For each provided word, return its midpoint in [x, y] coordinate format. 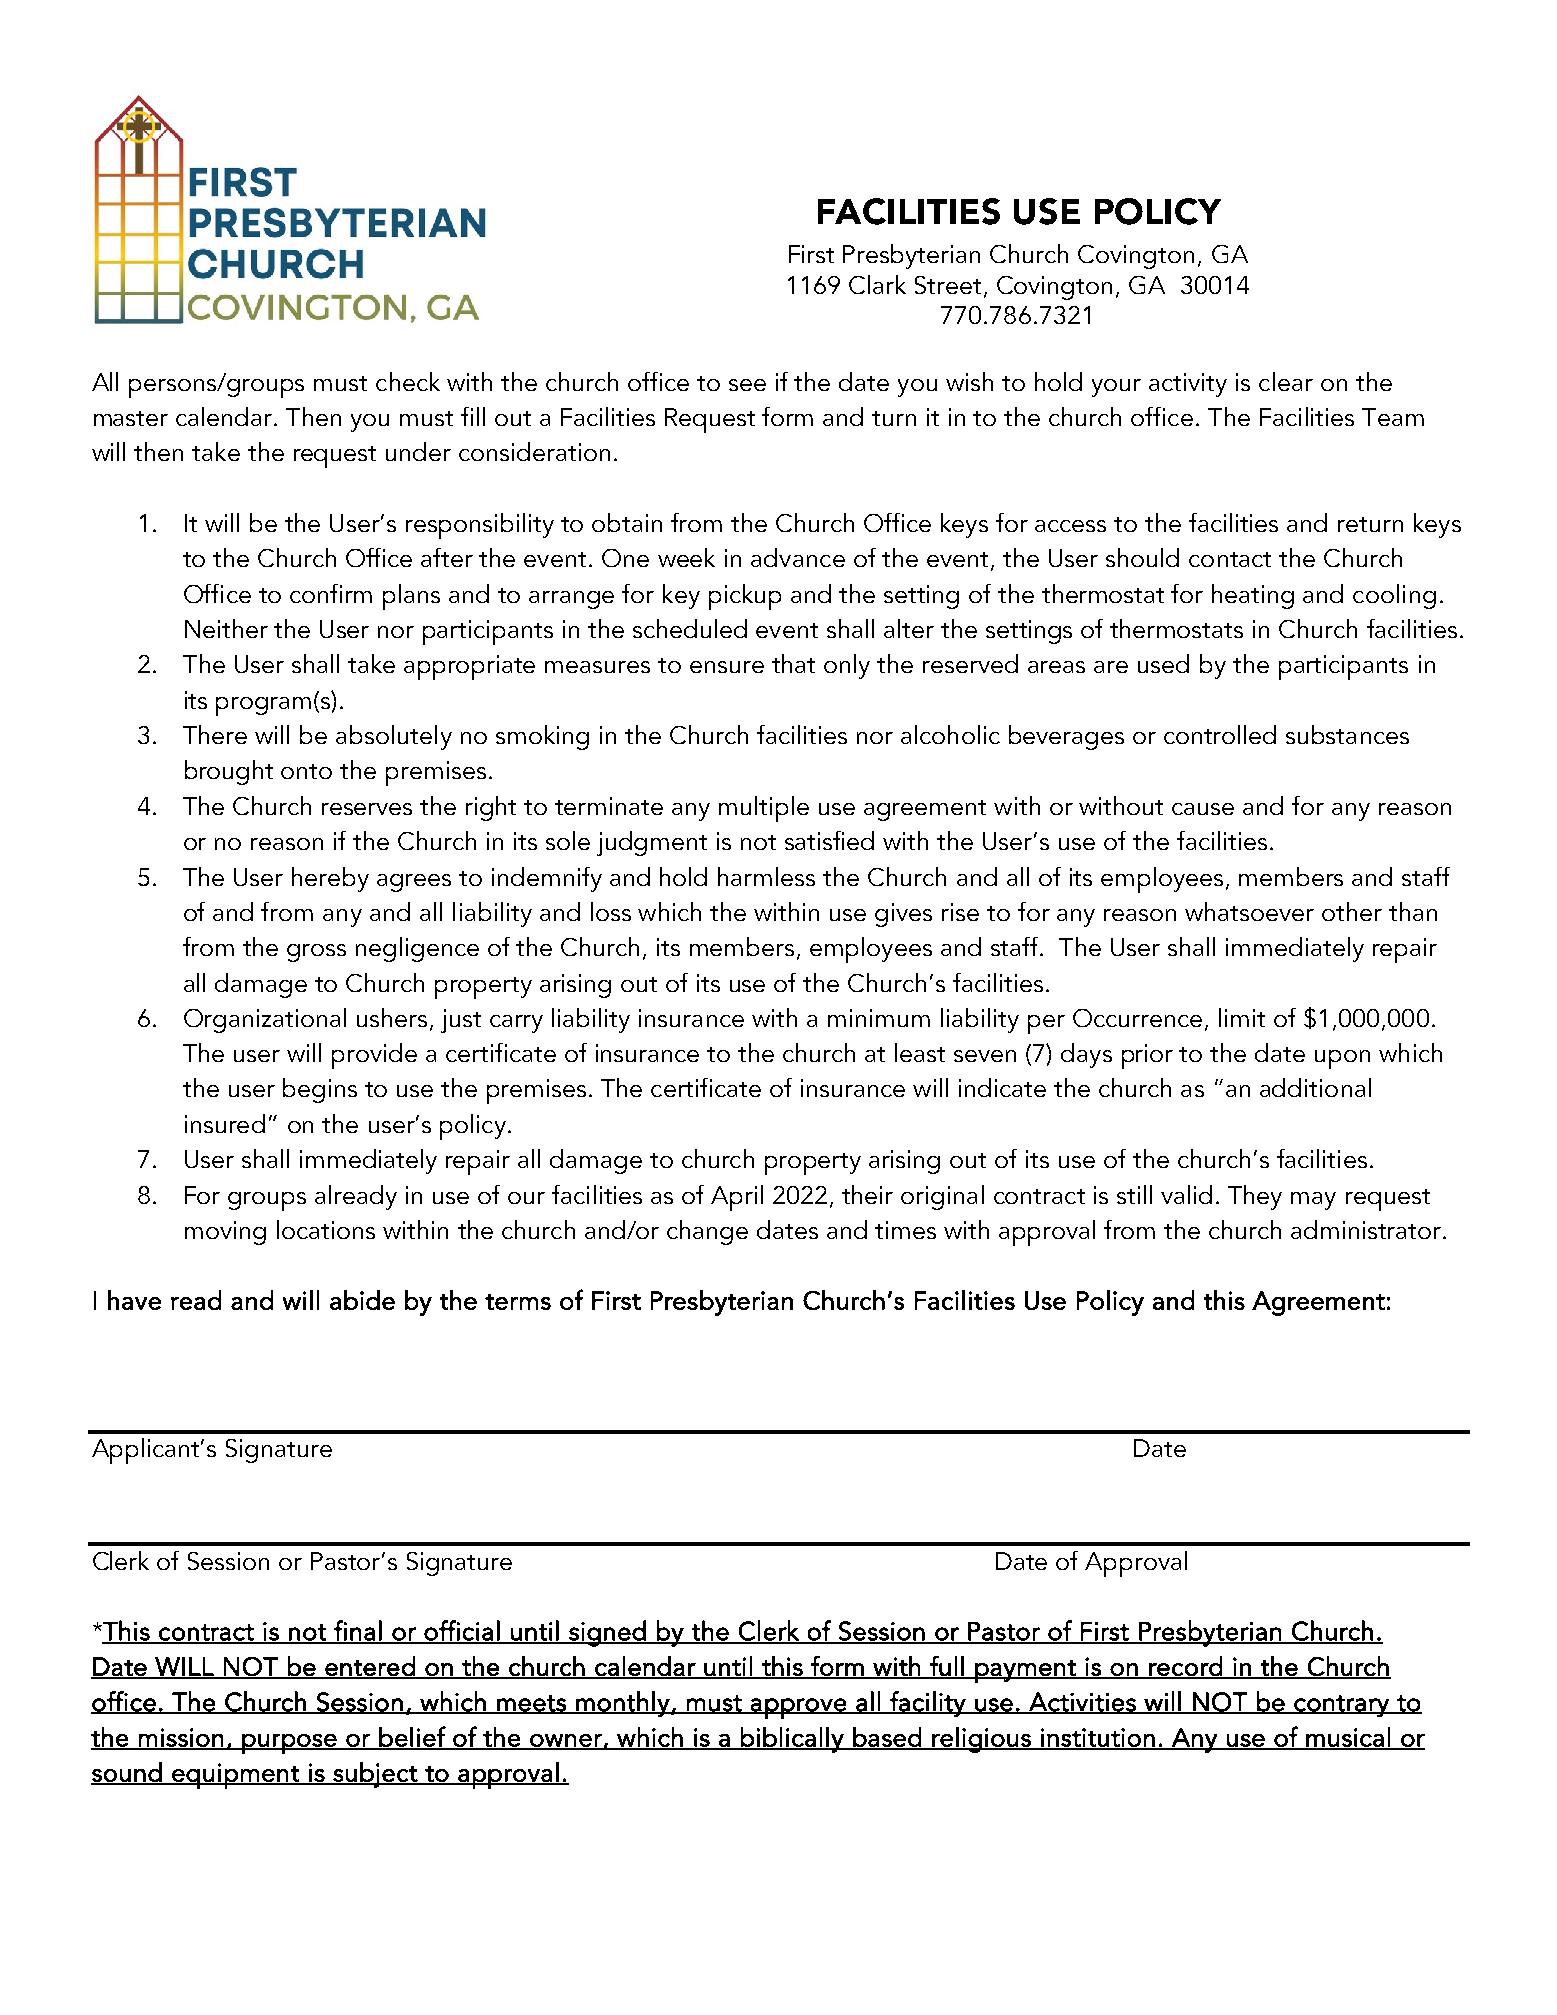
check [408, 381]
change [707, 1232]
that [793, 663]
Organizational [265, 1020]
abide [362, 1300]
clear [1286, 381]
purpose [289, 1744]
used [1163, 663]
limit [1242, 1017]
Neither [226, 628]
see [747, 385]
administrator [1367, 1229]
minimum [879, 1018]
